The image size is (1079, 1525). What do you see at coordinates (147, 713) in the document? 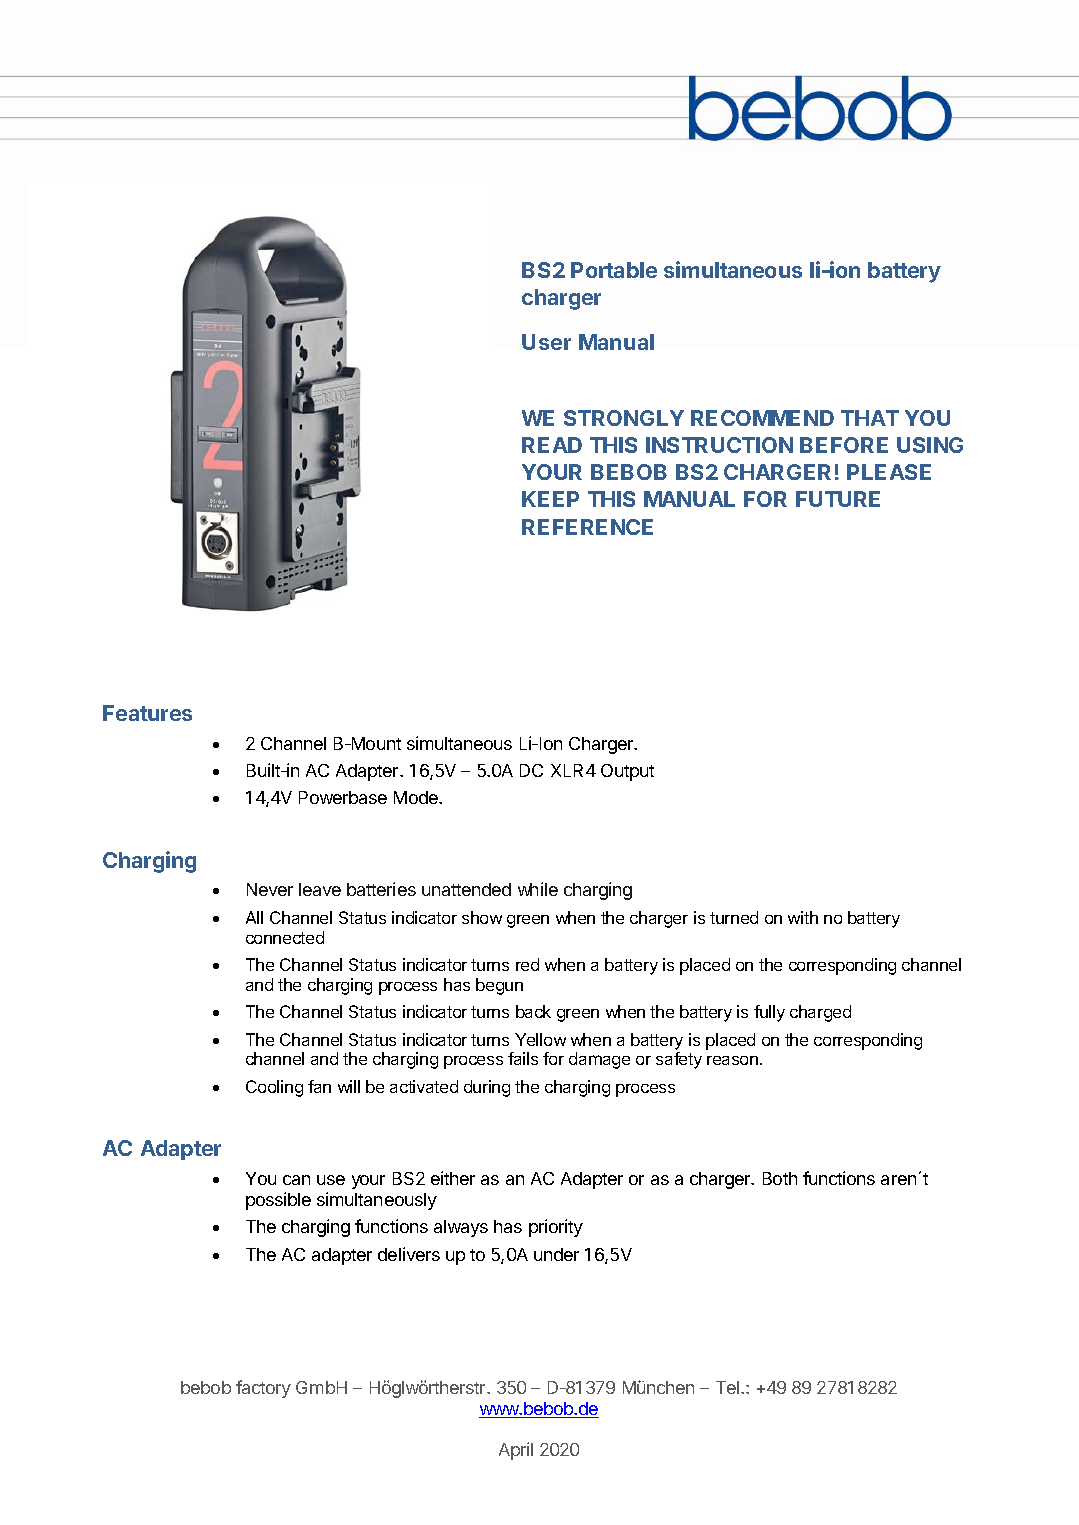
I see `Features` at bounding box center [147, 713].
